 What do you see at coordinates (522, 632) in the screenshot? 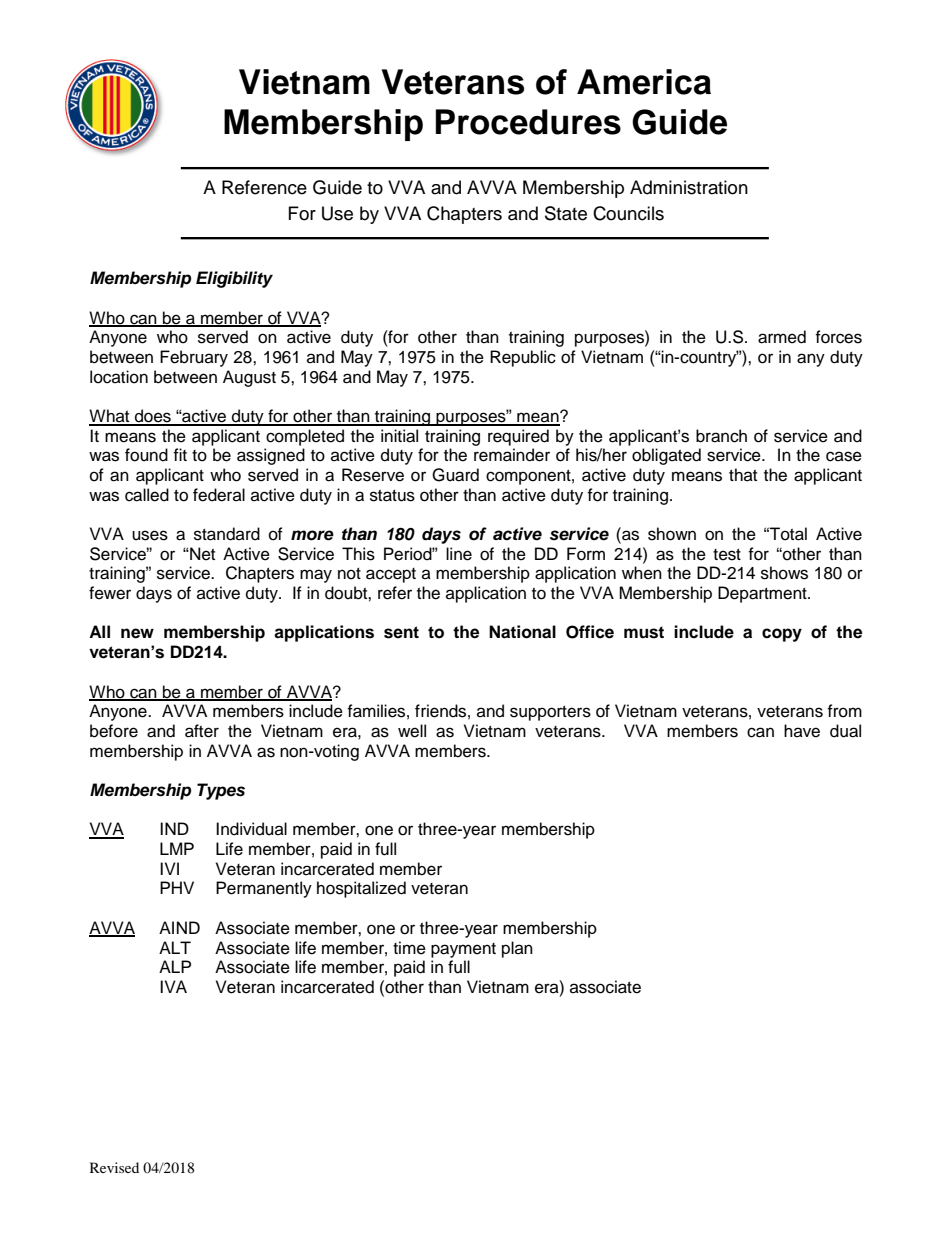
I see `National` at bounding box center [522, 632].
